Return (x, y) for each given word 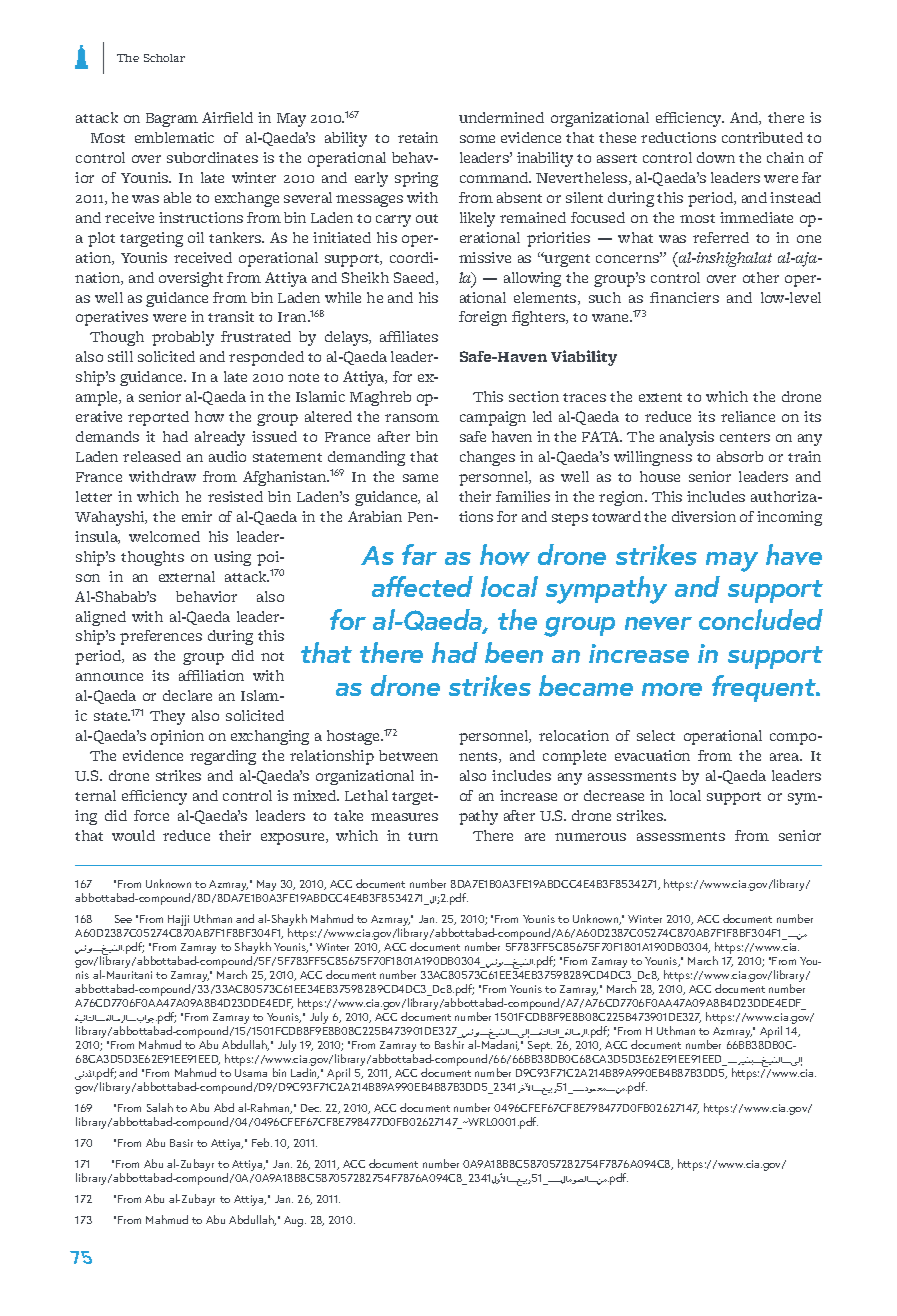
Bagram (172, 120)
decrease (614, 795)
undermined (501, 117)
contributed (762, 137)
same (420, 478)
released (152, 456)
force (151, 815)
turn (423, 836)
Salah (160, 1107)
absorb (740, 456)
